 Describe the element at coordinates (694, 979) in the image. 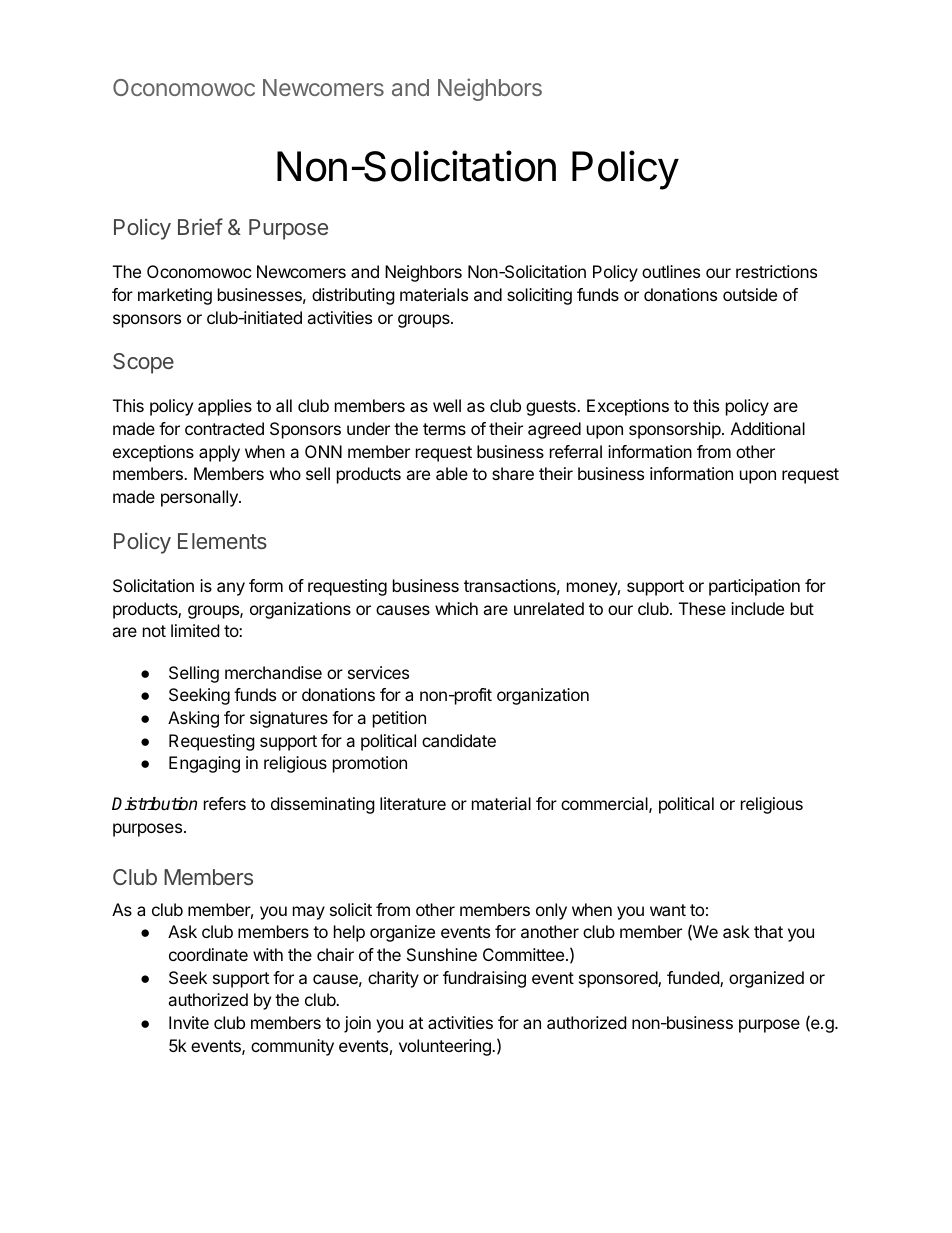

I see `funded` at that location.
